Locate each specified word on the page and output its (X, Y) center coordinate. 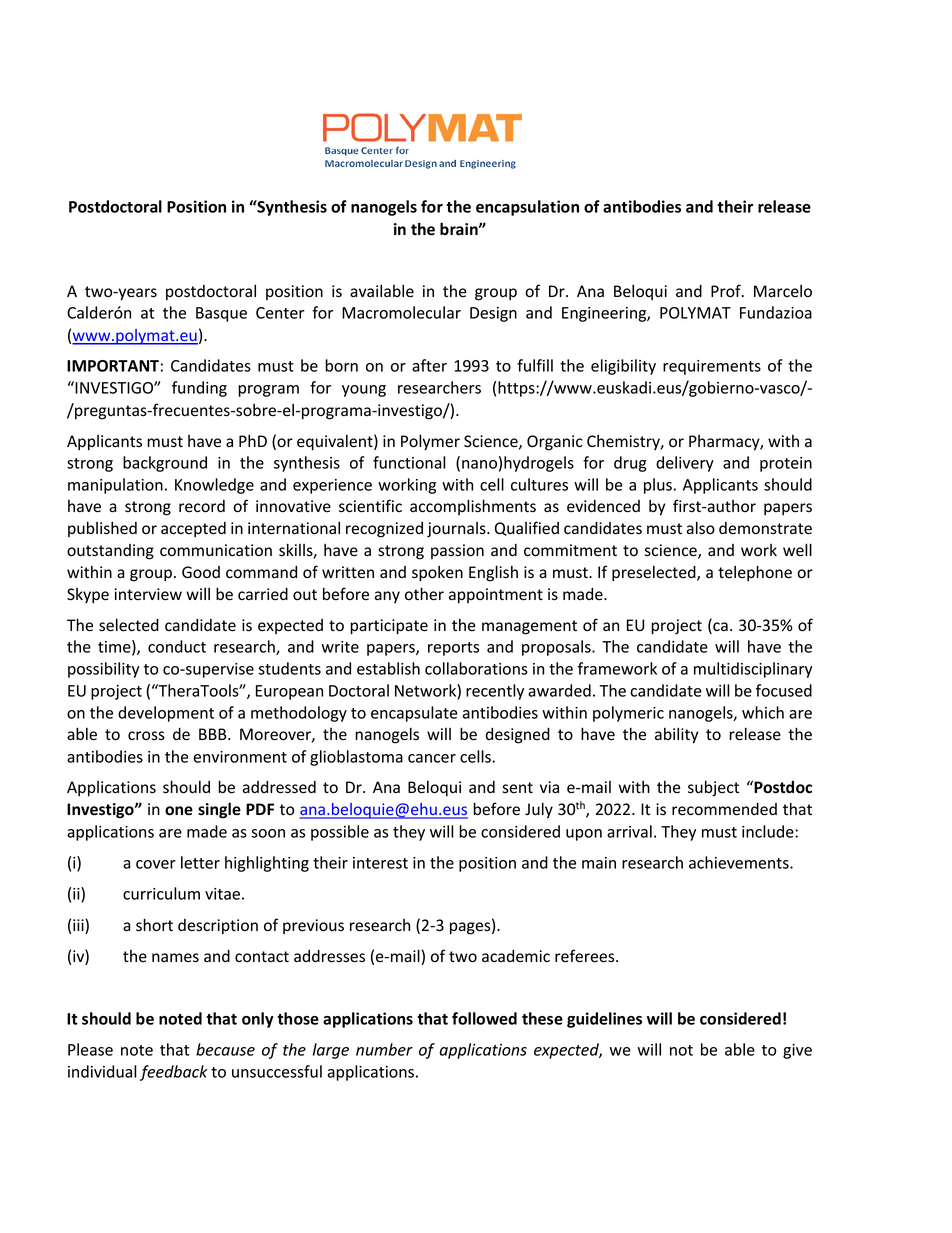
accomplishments (473, 507)
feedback (174, 1073)
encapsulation (527, 208)
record (202, 506)
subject (713, 788)
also (701, 528)
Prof (727, 291)
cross (146, 736)
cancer (432, 758)
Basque (221, 314)
